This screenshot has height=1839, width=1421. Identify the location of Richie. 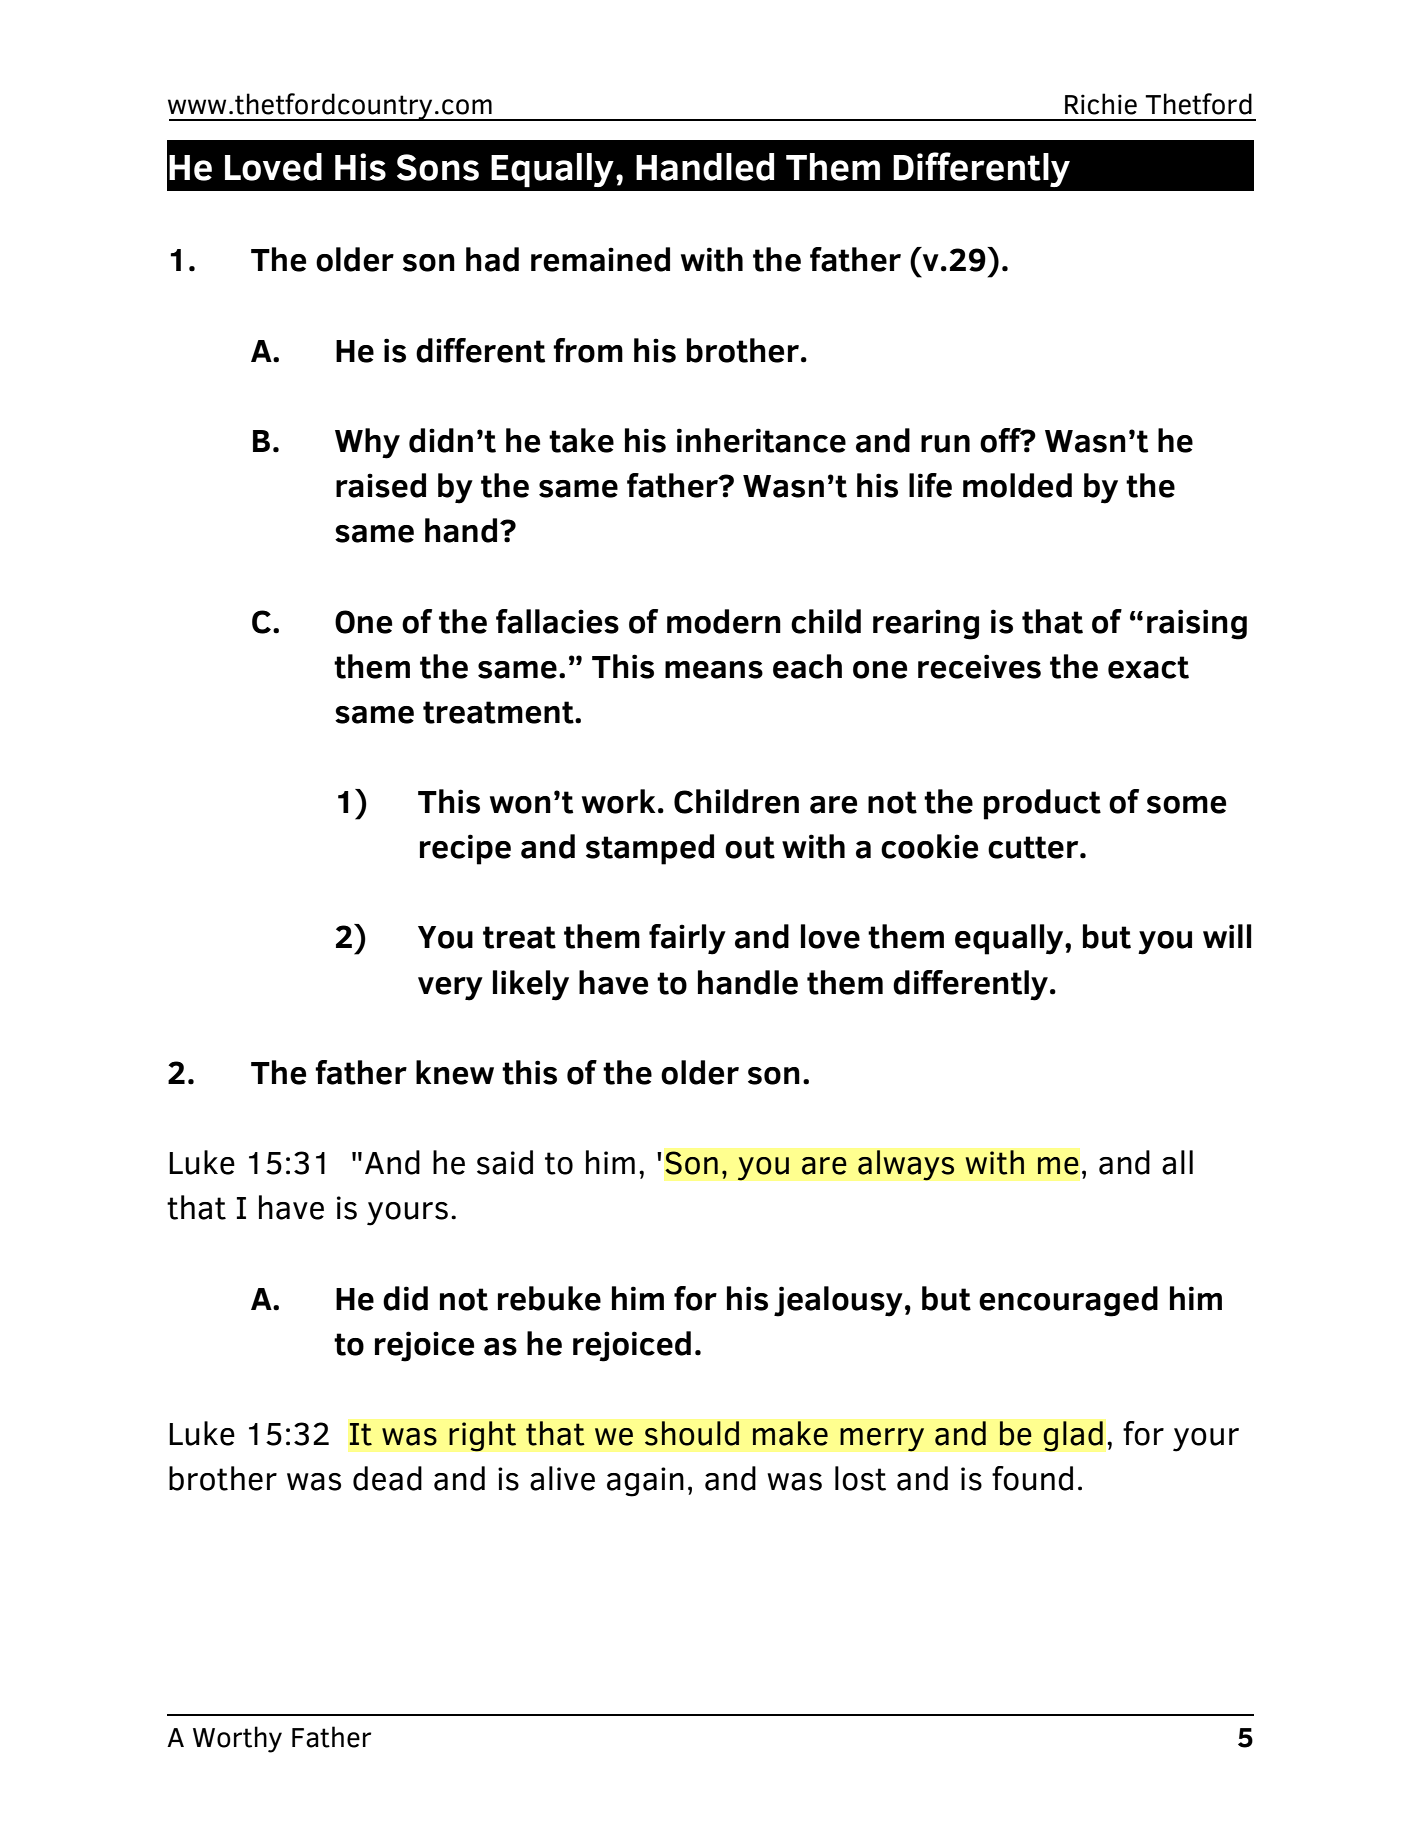
(1101, 104).
